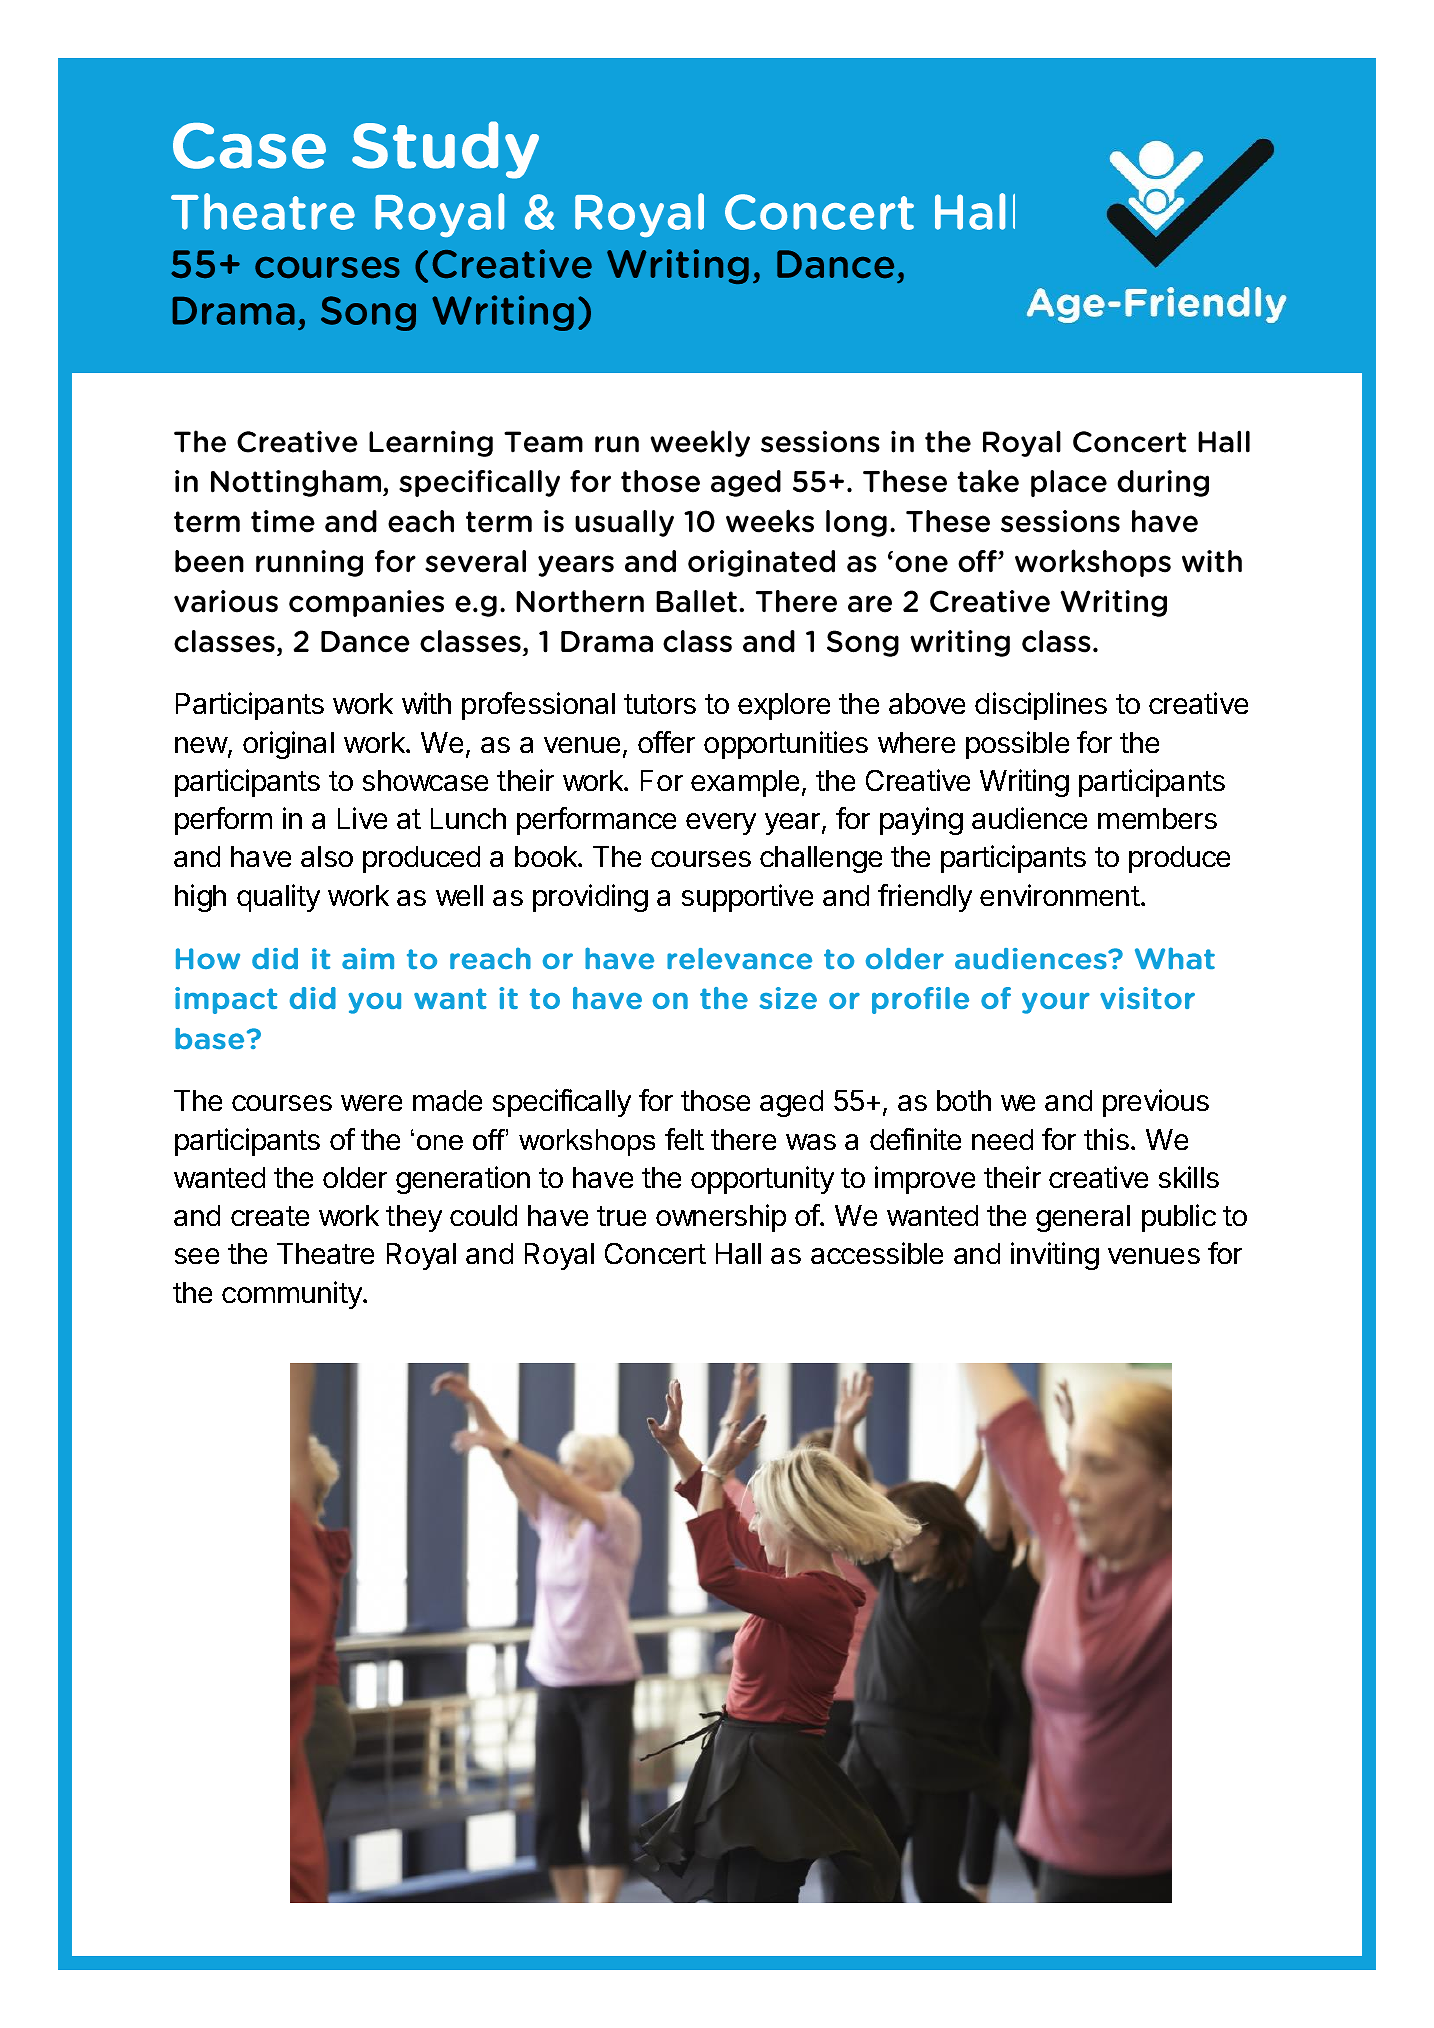 This document has width=1434, height=2028. I want to click on community, so click(293, 1295).
